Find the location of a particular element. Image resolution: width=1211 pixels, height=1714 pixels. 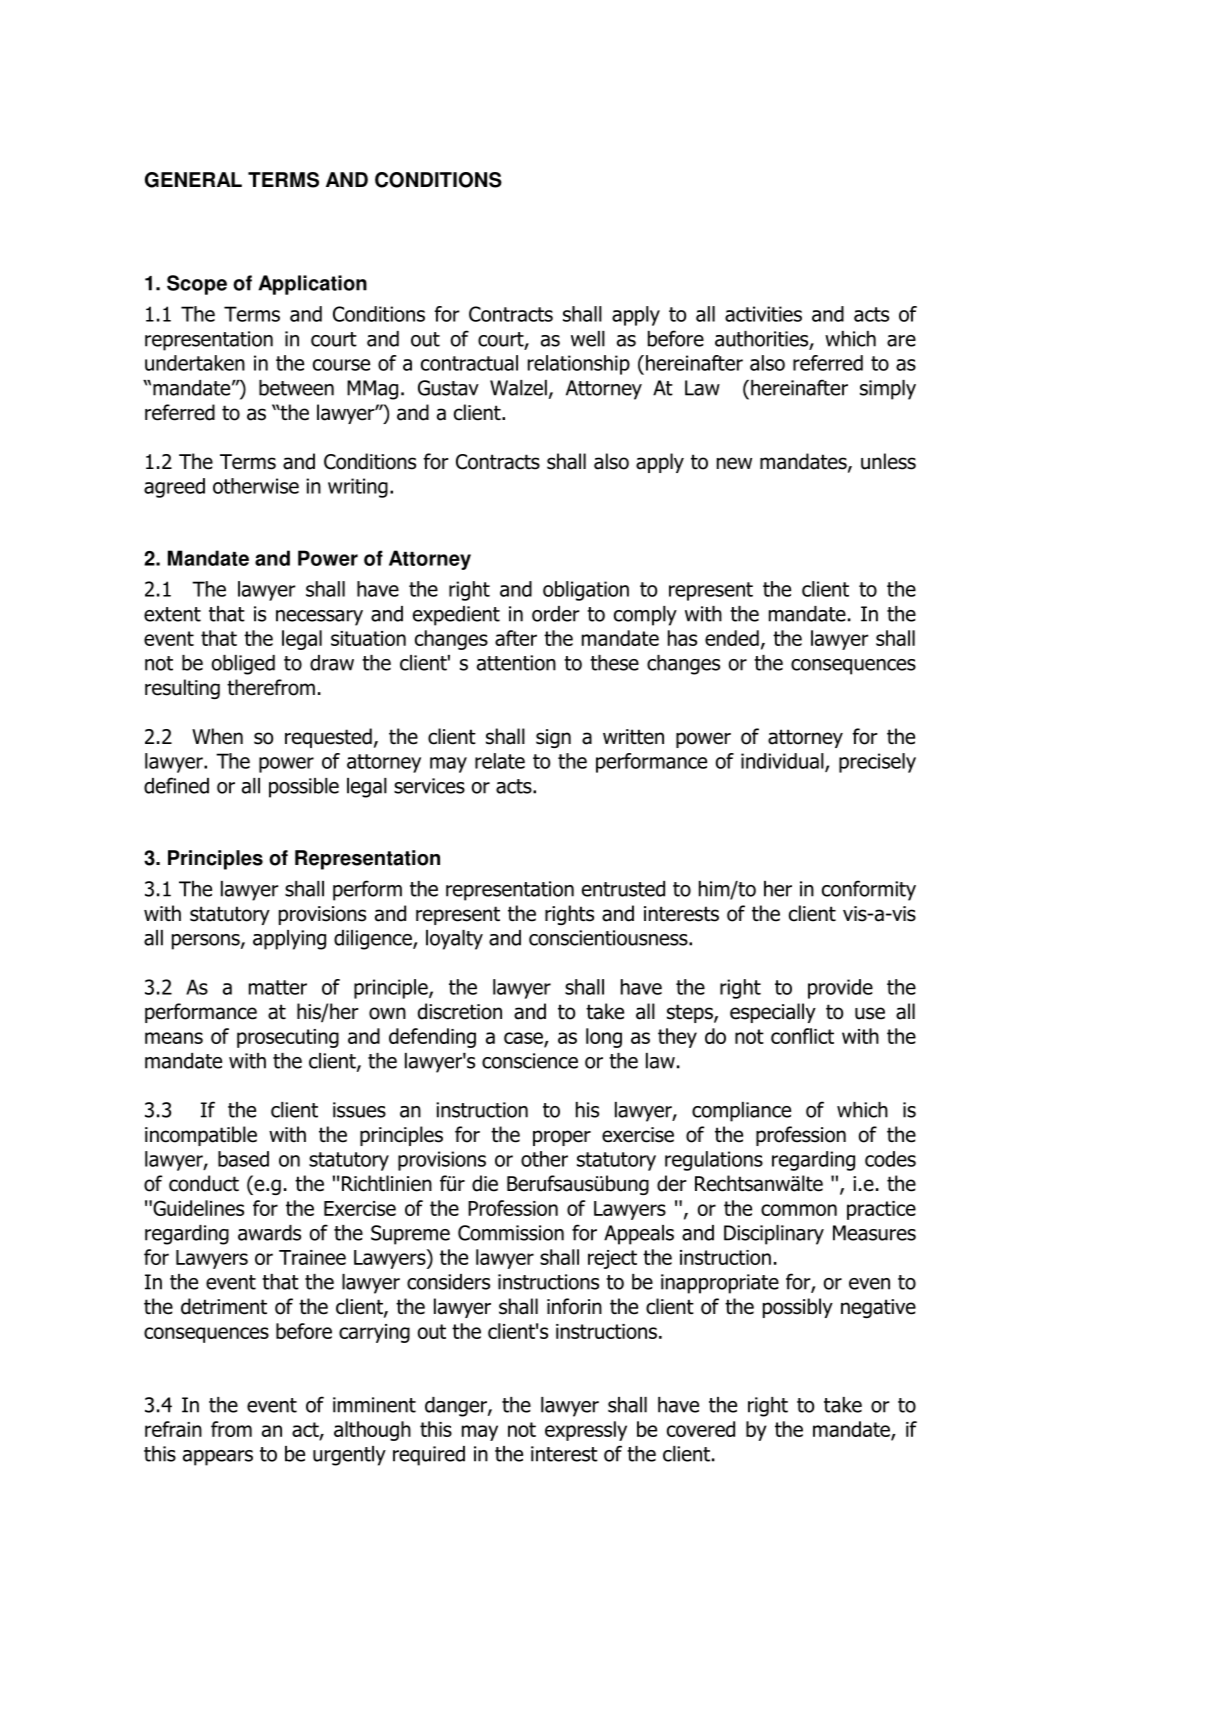

well is located at coordinates (588, 339).
